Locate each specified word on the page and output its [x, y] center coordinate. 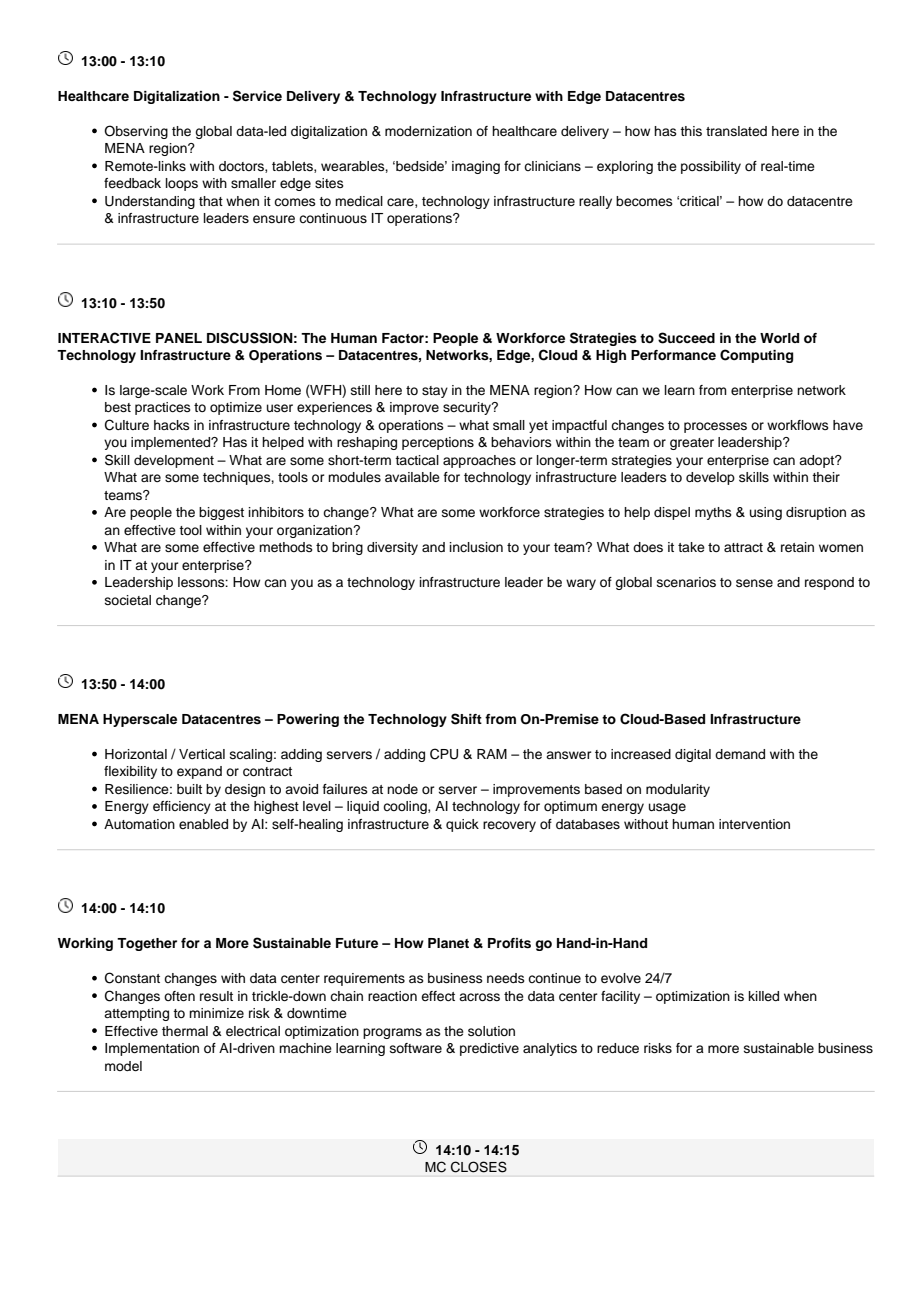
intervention [754, 824]
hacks [172, 425]
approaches [479, 461]
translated [736, 131]
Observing [136, 132]
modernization [428, 131]
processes [715, 427]
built [189, 789]
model [123, 1066]
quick [462, 825]
